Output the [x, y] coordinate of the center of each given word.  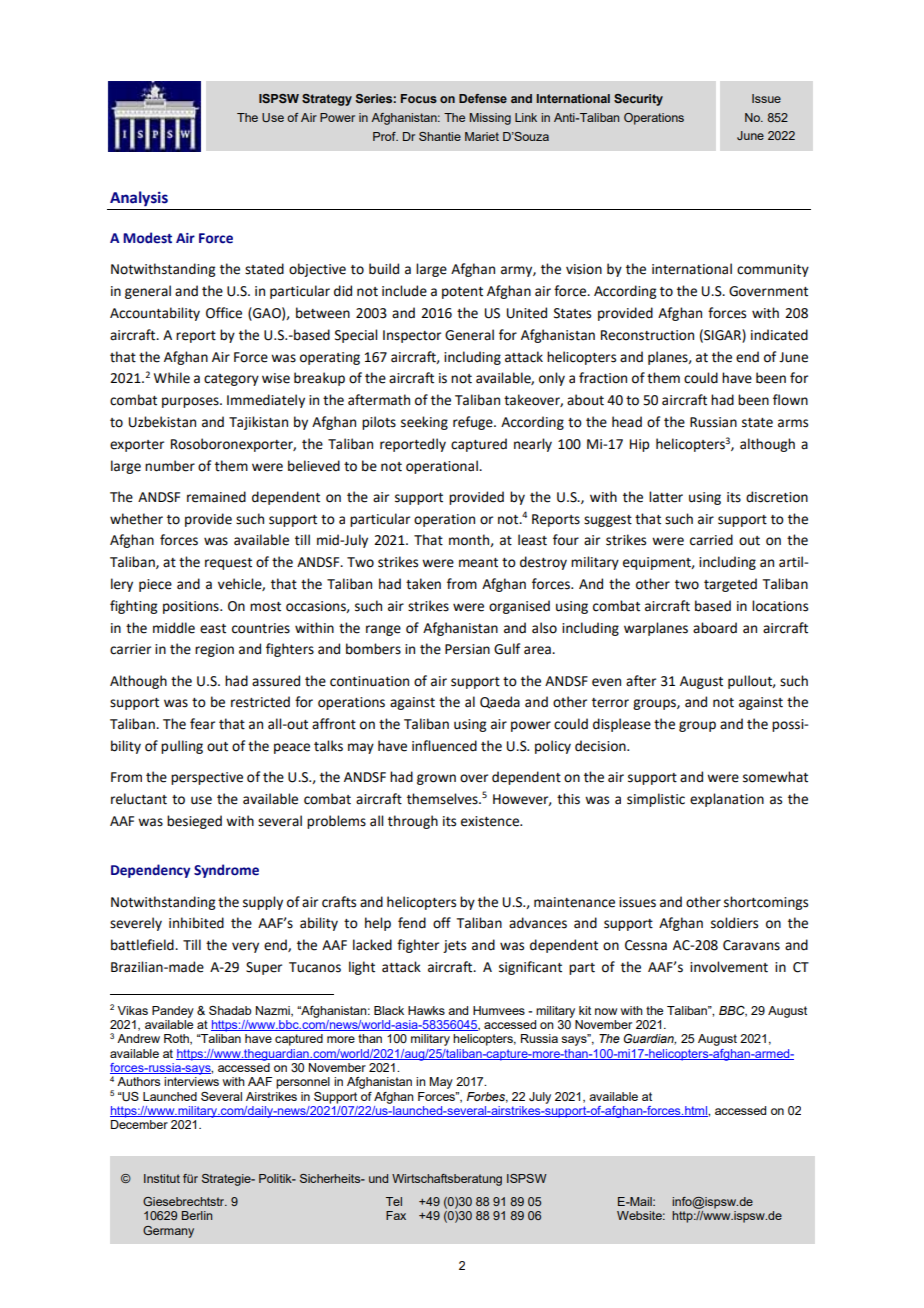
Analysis [139, 198]
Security [638, 100]
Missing [490, 119]
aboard [715, 628]
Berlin [197, 1215]
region [214, 650]
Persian [467, 649]
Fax [396, 1215]
